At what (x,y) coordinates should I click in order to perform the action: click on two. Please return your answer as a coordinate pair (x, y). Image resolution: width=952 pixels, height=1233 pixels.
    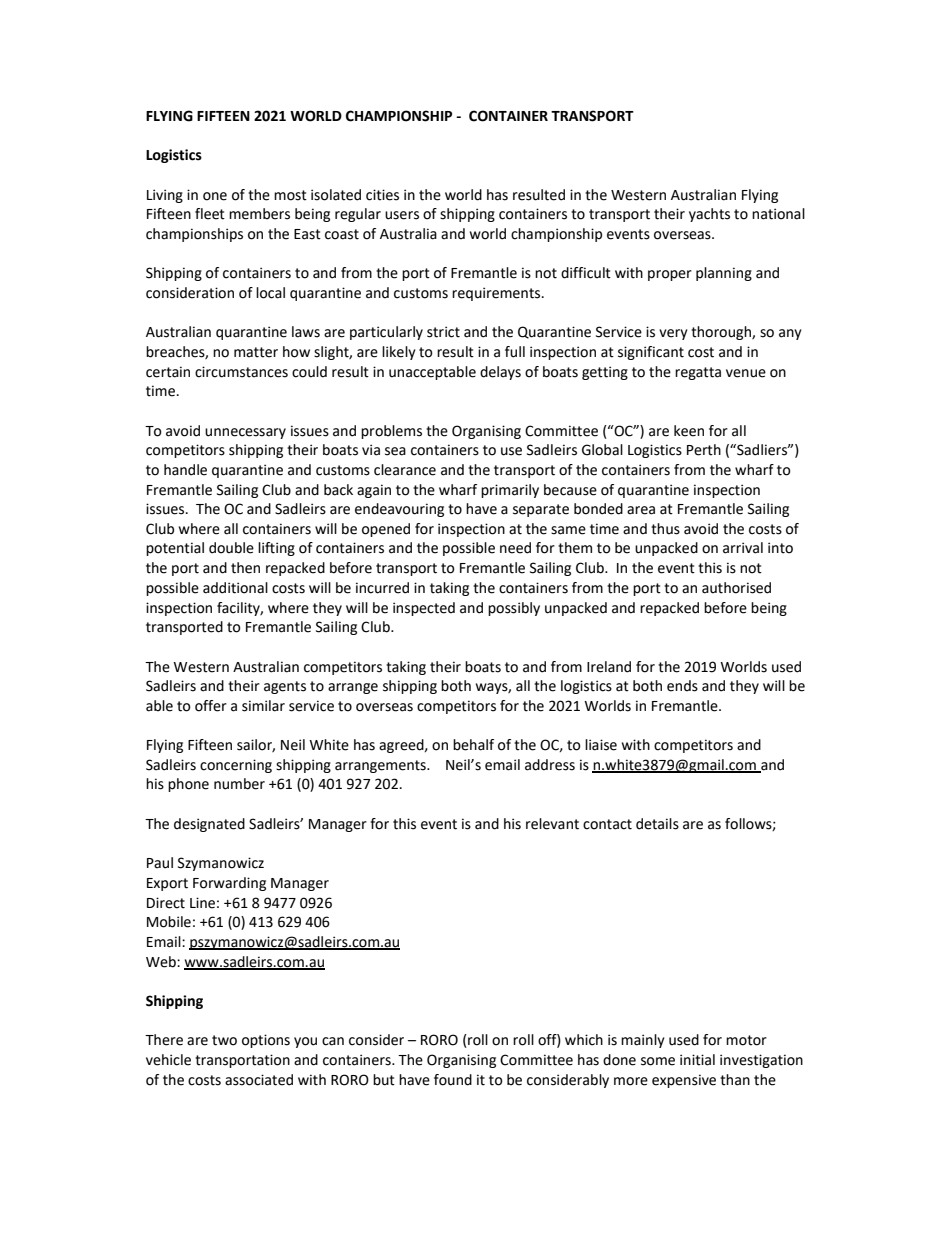
    Looking at the image, I should click on (224, 1040).
